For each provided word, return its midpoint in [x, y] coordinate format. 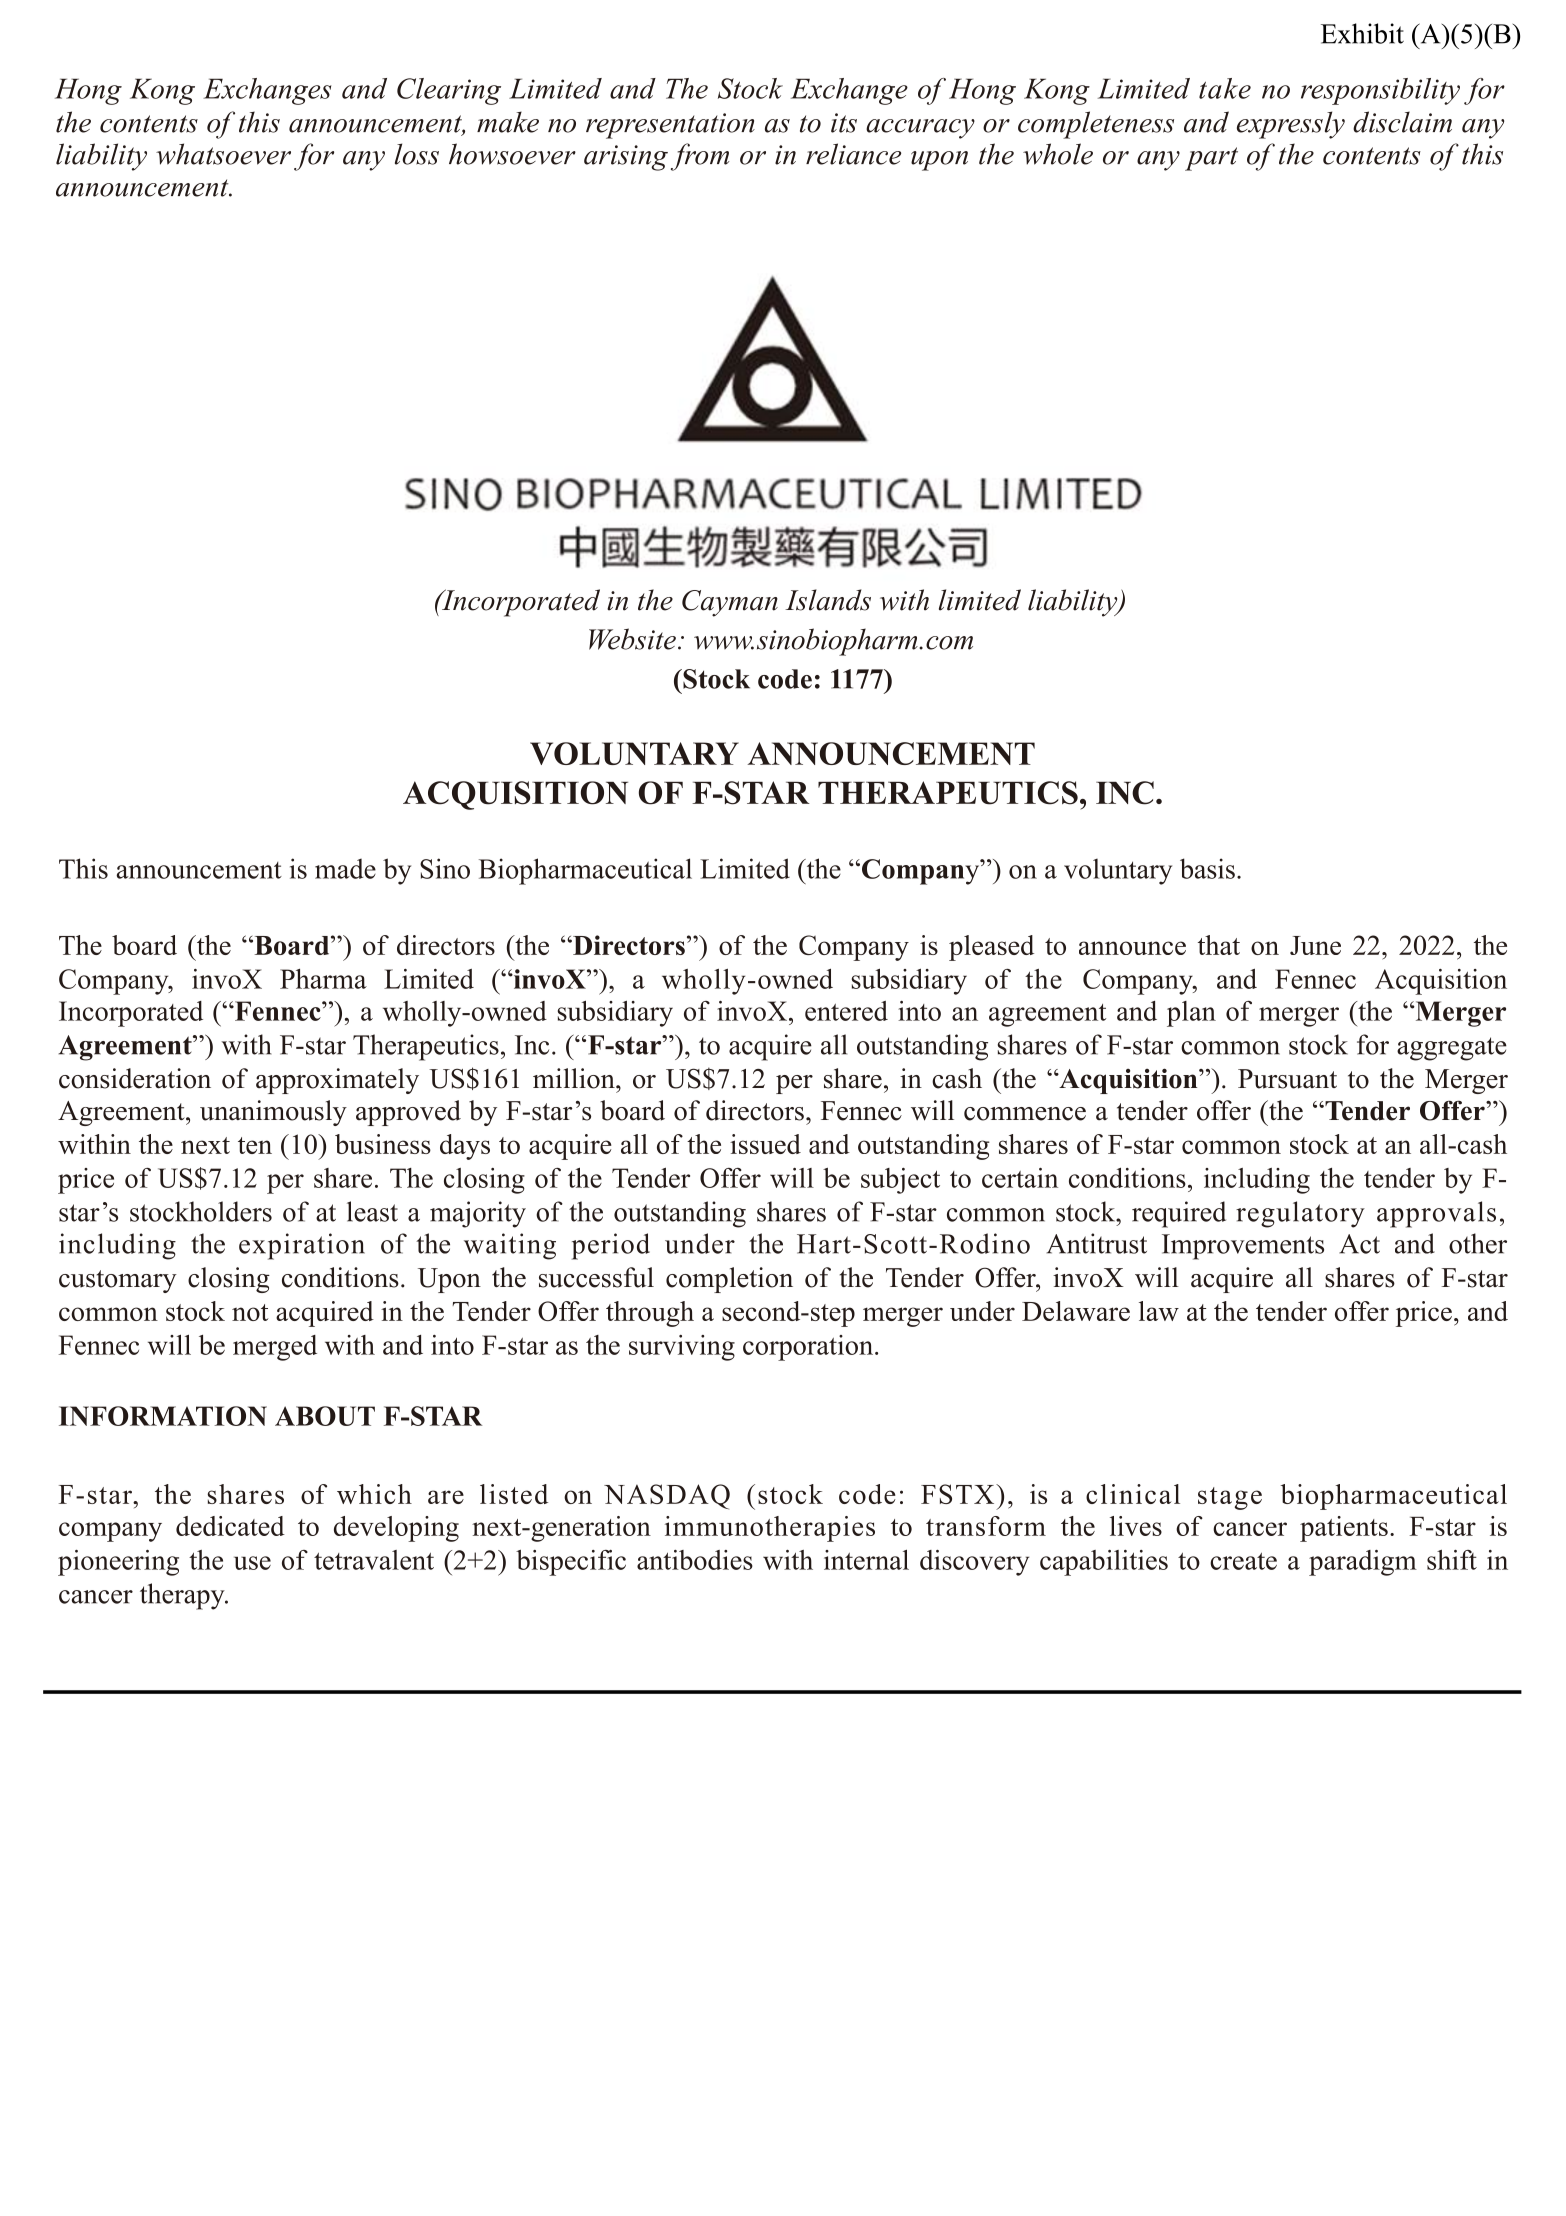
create [1243, 1561]
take [1225, 88]
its [844, 123]
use [252, 1563]
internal [866, 1560]
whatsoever [223, 154]
